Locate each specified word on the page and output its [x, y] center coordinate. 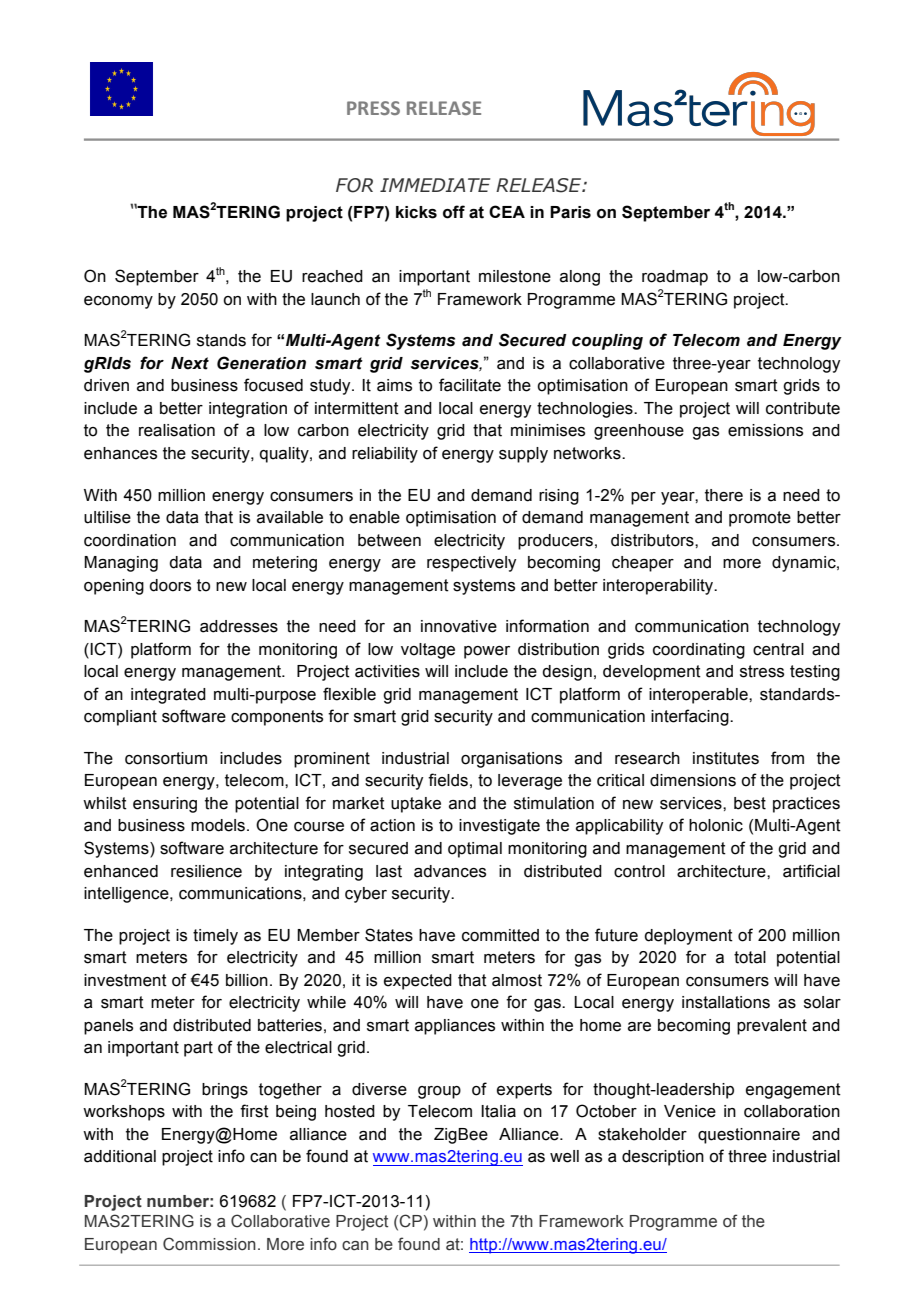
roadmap [675, 278]
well [564, 1156]
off [454, 212]
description [663, 1158]
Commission [209, 1244]
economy [118, 302]
